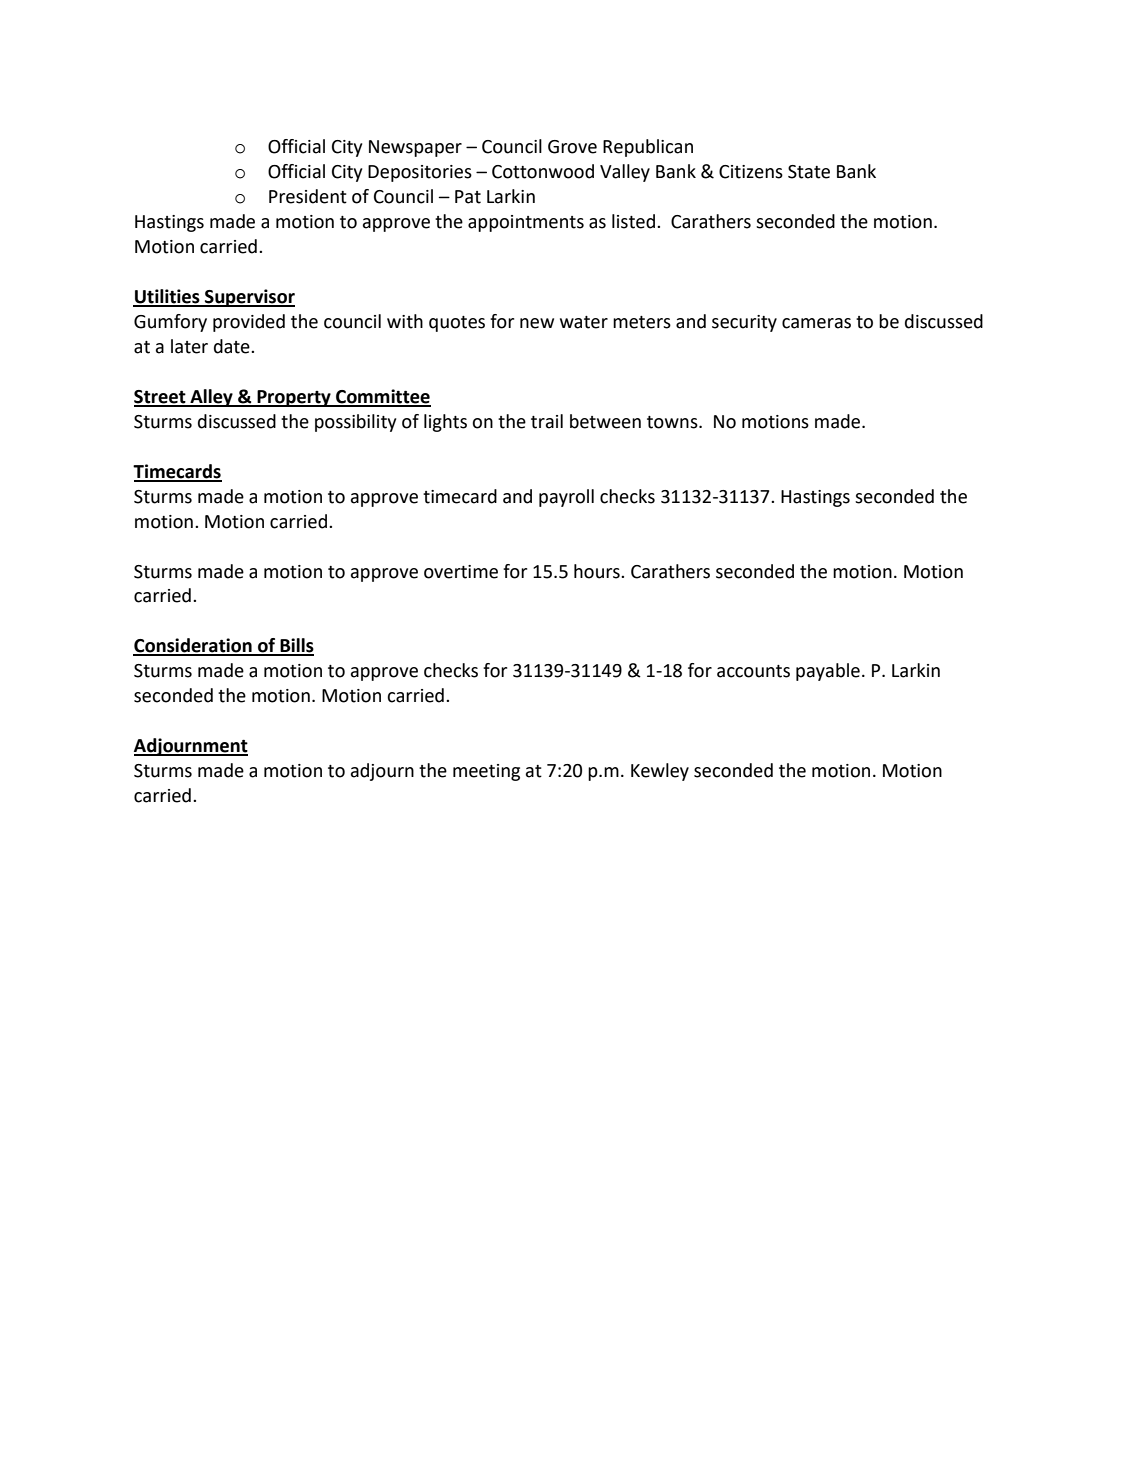  Describe the element at coordinates (296, 646) in the screenshot. I see `Bills` at that location.
